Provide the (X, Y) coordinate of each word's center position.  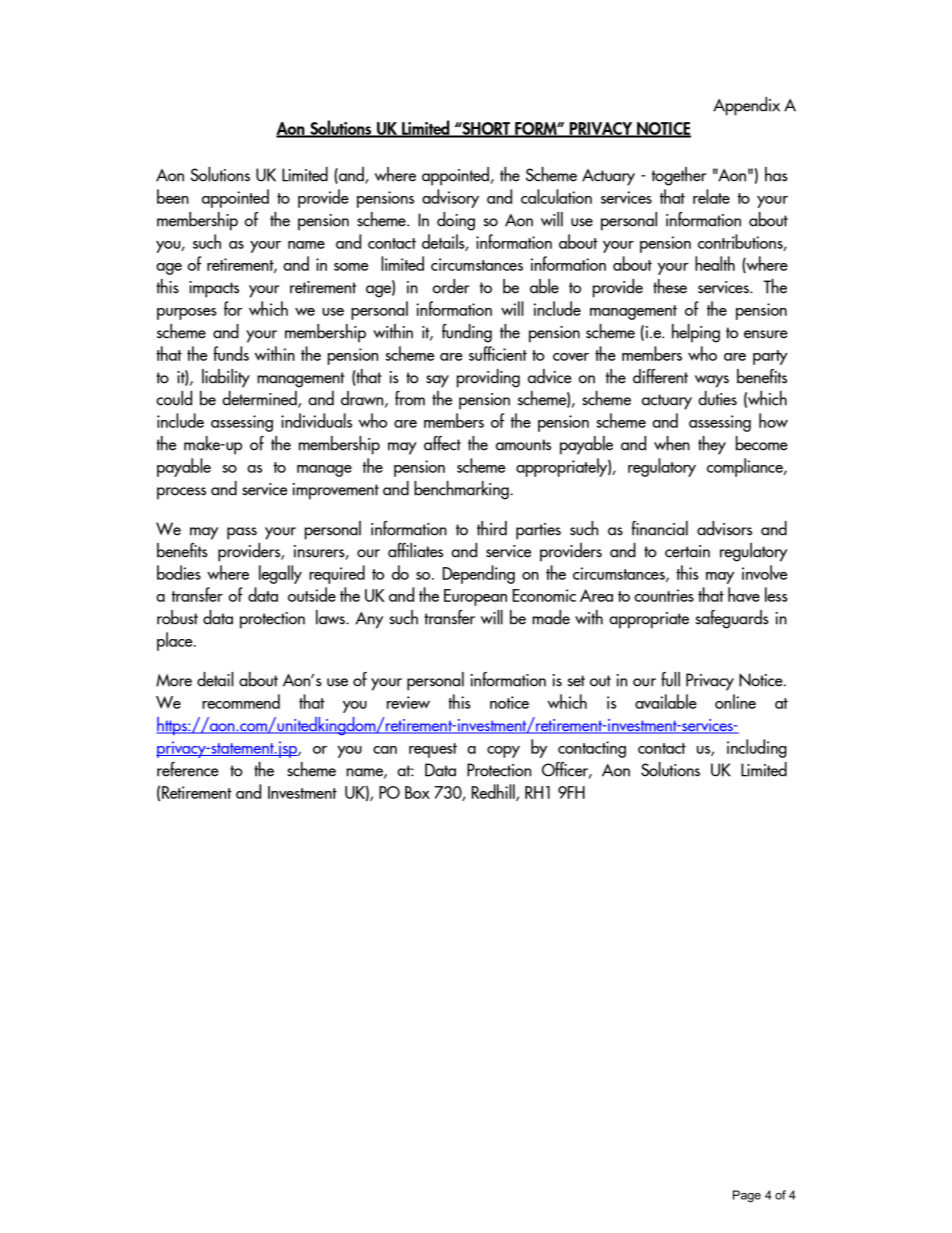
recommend (241, 701)
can (385, 750)
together (679, 176)
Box (417, 792)
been (173, 196)
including (757, 748)
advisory (450, 198)
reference (188, 769)
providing (488, 378)
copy (503, 752)
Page (747, 1196)
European (475, 597)
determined (260, 399)
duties (717, 398)
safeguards (732, 619)
